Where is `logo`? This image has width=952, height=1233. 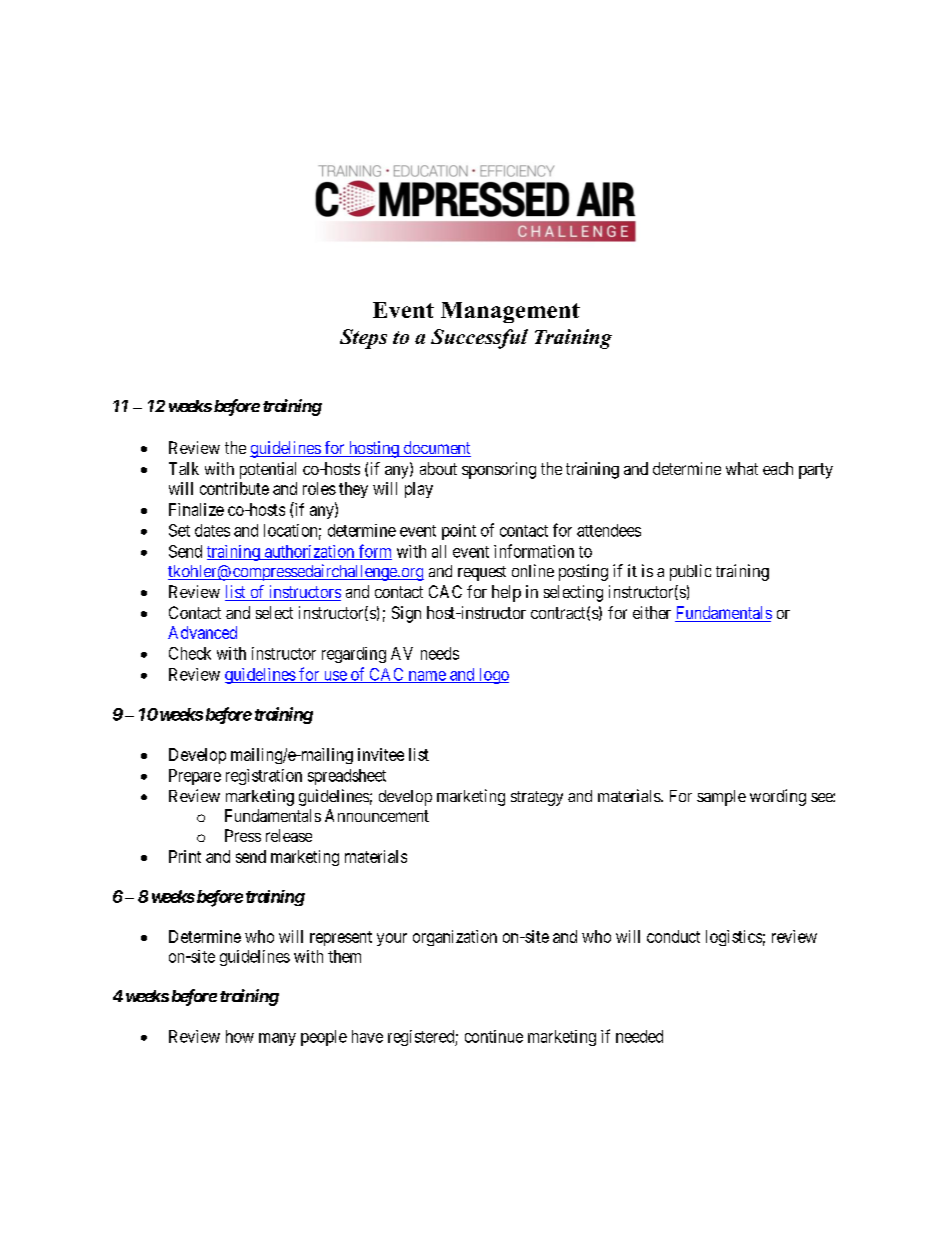
logo is located at coordinates (493, 676).
